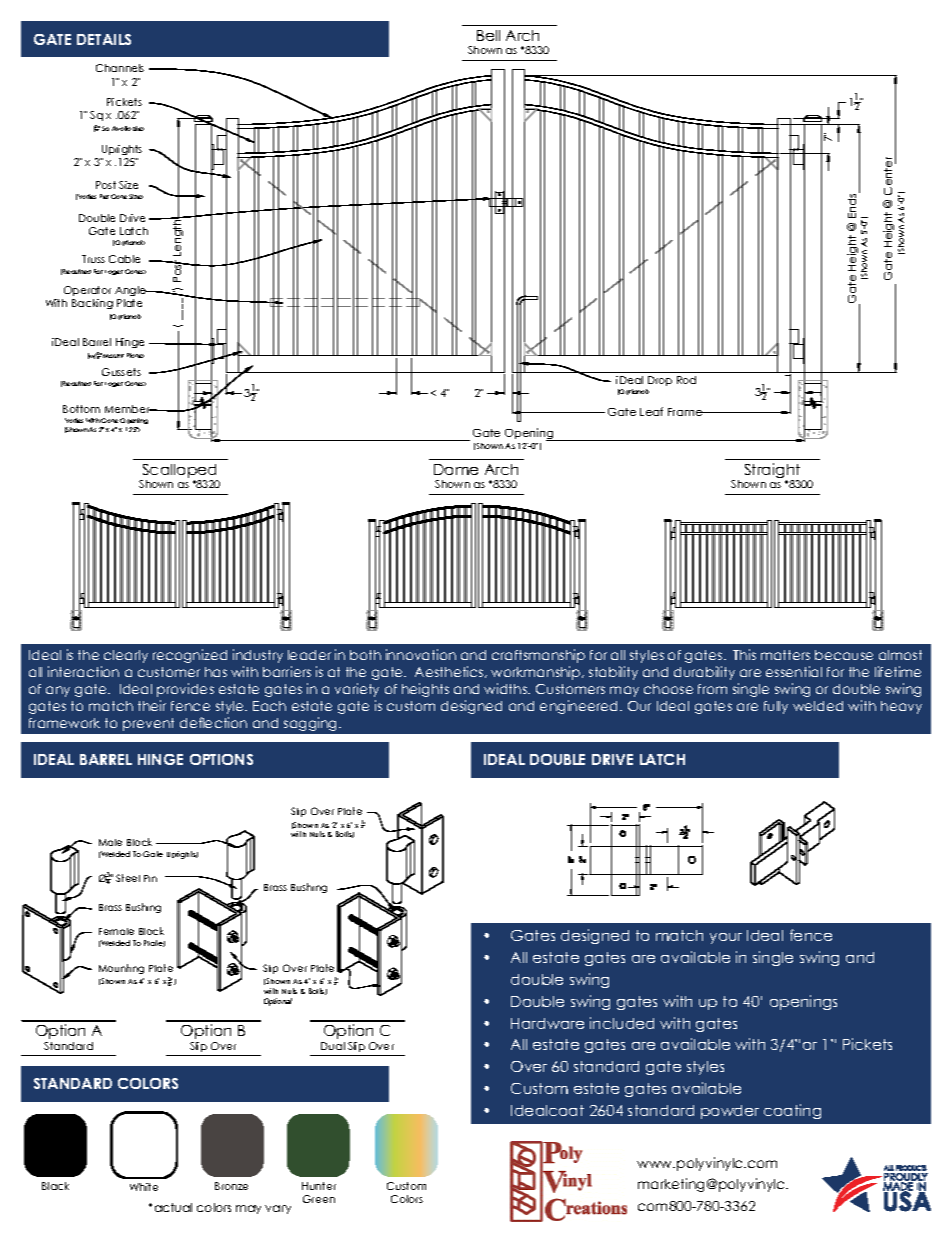 The image size is (952, 1233). What do you see at coordinates (421, 654) in the page?
I see `innovation` at bounding box center [421, 654].
